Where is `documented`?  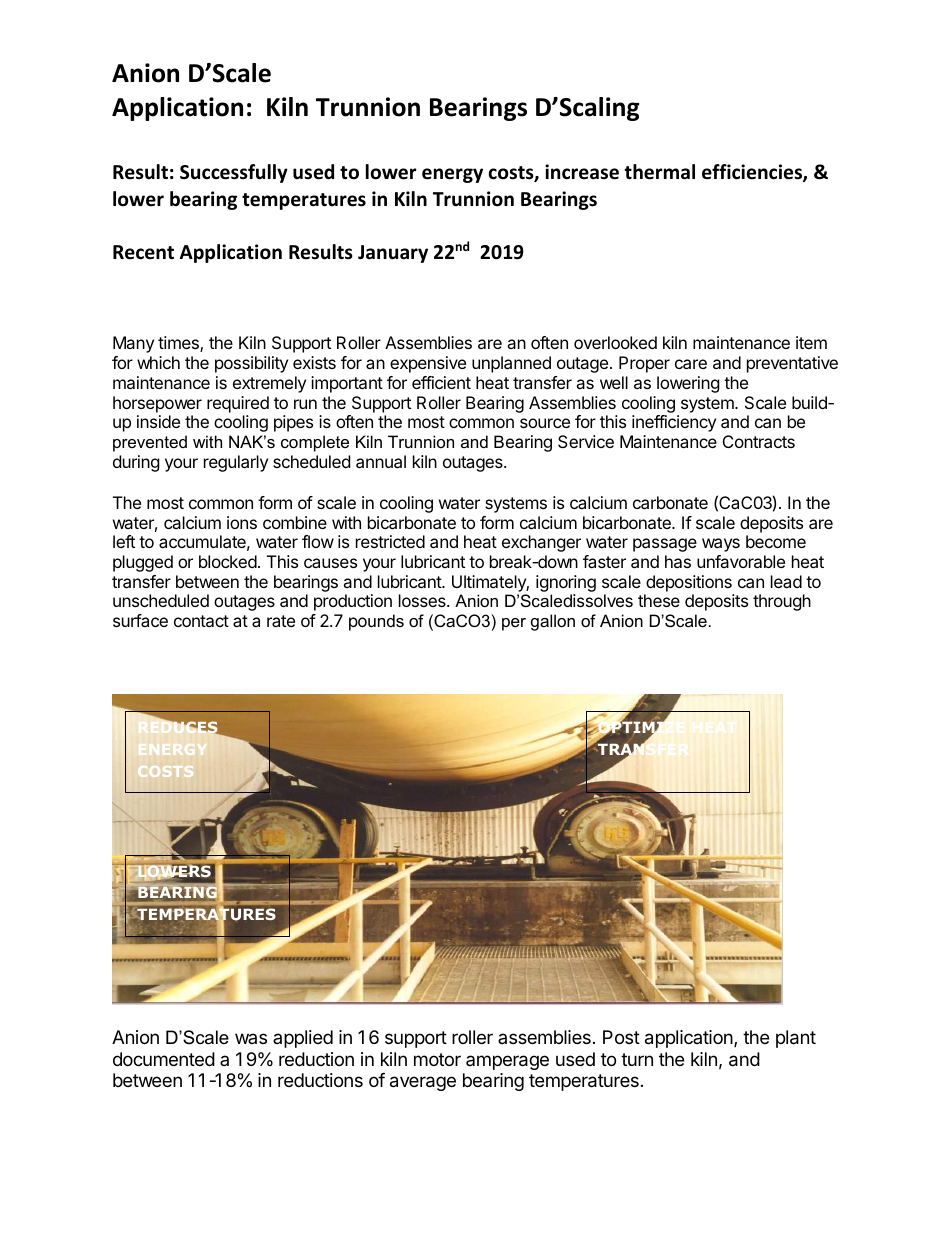 documented is located at coordinates (164, 1059).
